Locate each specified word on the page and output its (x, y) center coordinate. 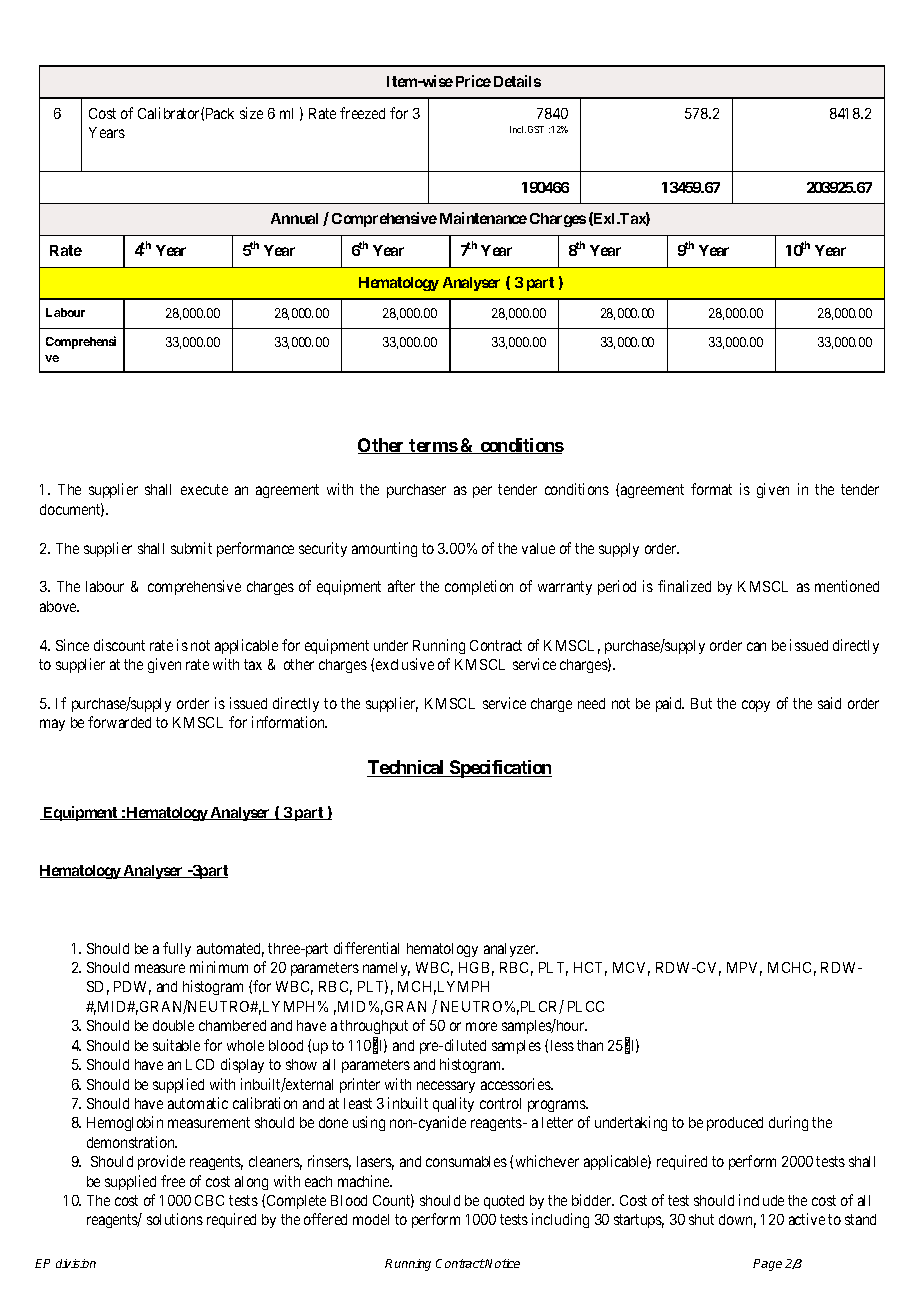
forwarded (119, 722)
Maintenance (483, 218)
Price (473, 81)
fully (177, 949)
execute (204, 489)
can (756, 646)
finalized (684, 586)
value (538, 548)
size (251, 113)
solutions (175, 1219)
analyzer (511, 950)
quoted (504, 1202)
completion (479, 587)
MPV (744, 969)
